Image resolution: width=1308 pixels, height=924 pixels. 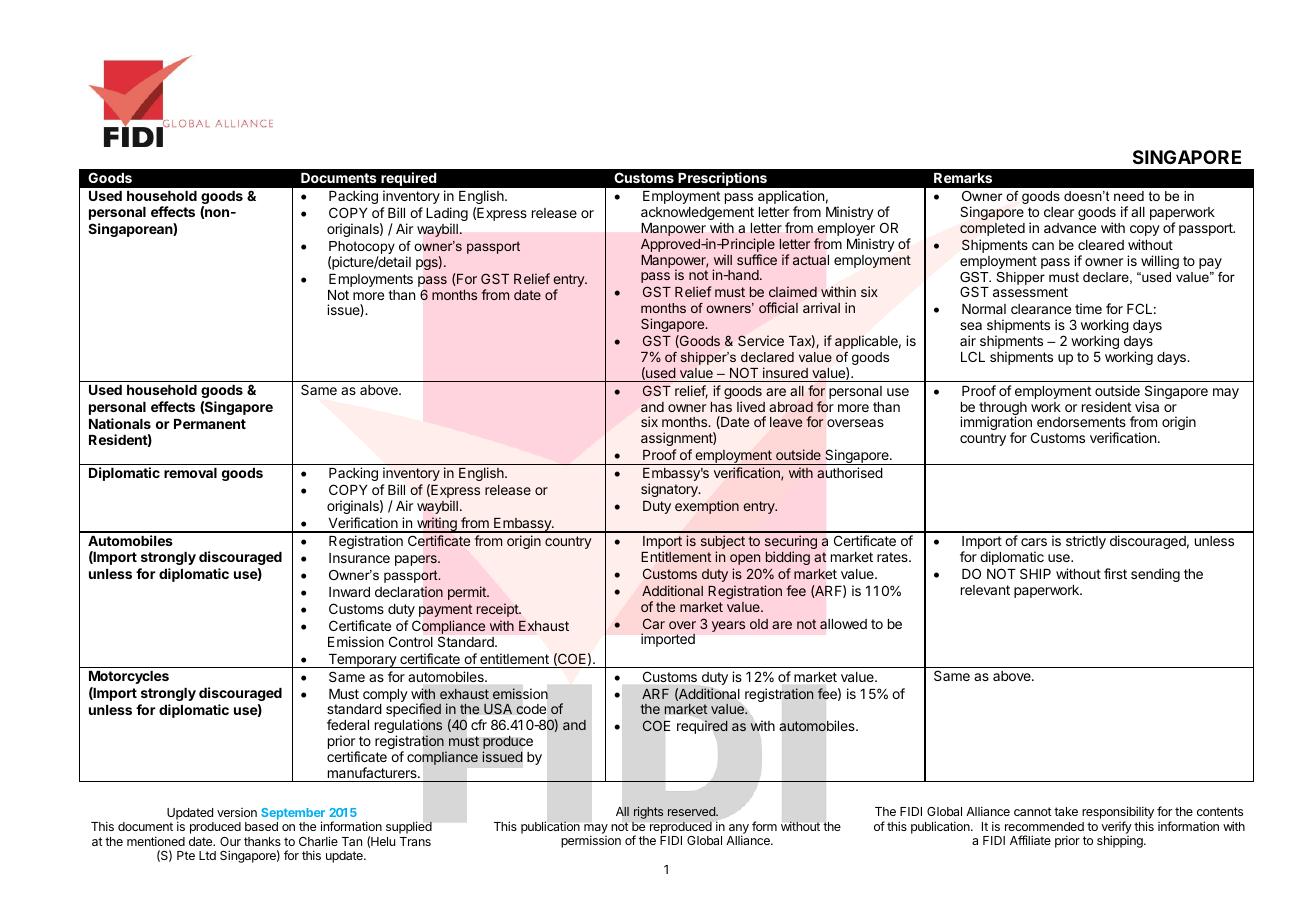 I want to click on Affiliate, so click(x=1030, y=840).
